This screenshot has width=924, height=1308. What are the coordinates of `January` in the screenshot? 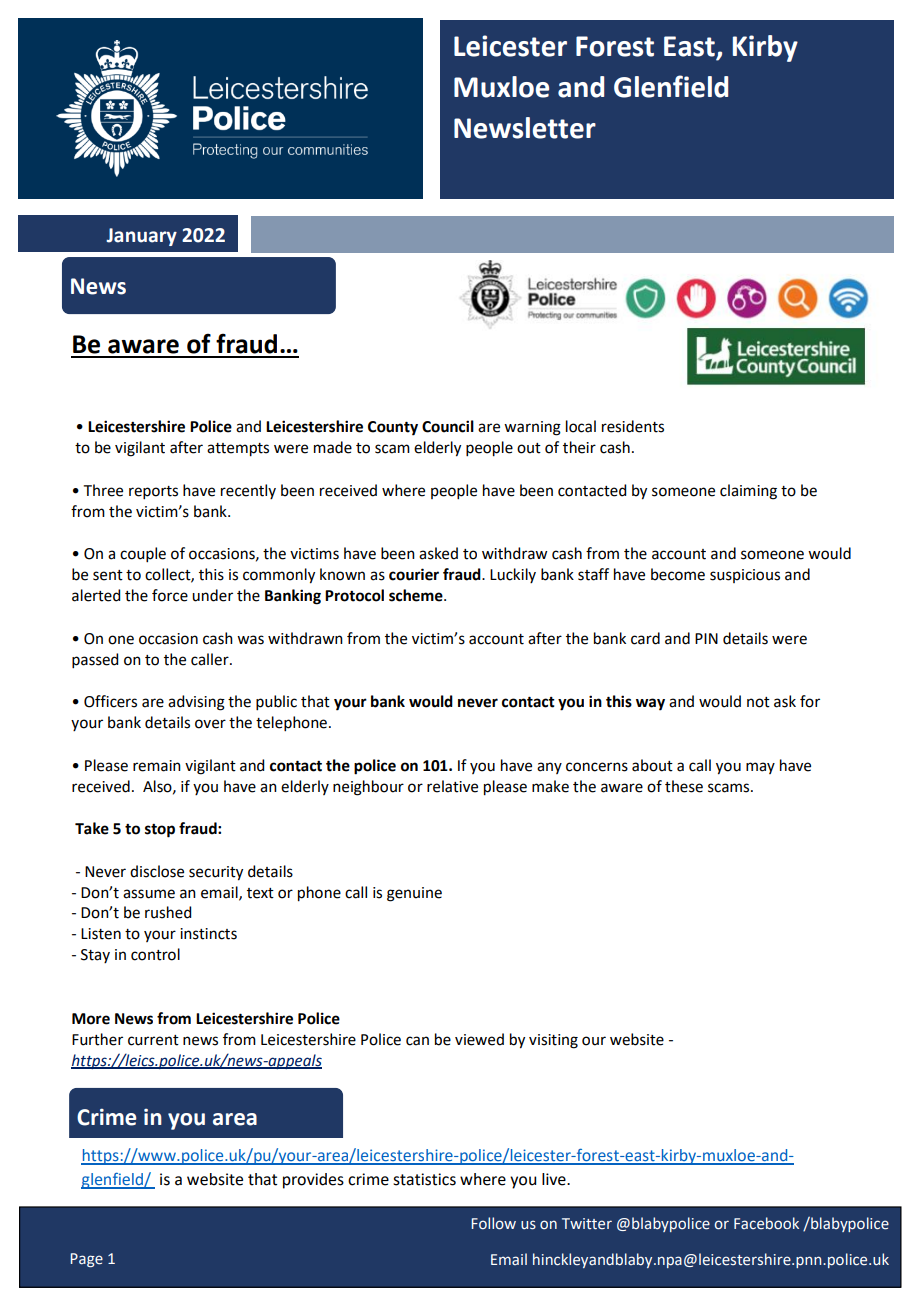 It's located at (141, 237).
